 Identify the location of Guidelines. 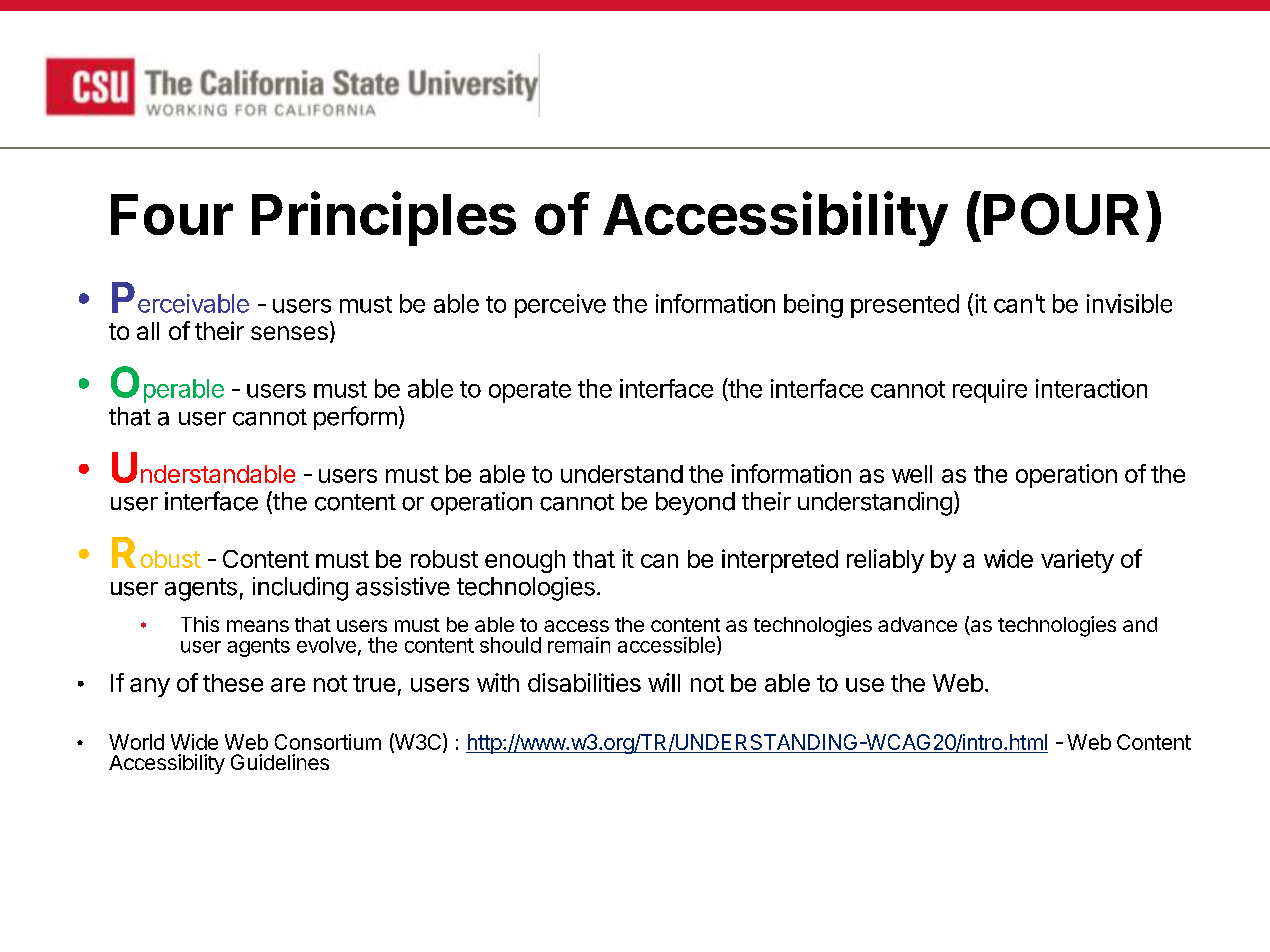
(280, 762).
